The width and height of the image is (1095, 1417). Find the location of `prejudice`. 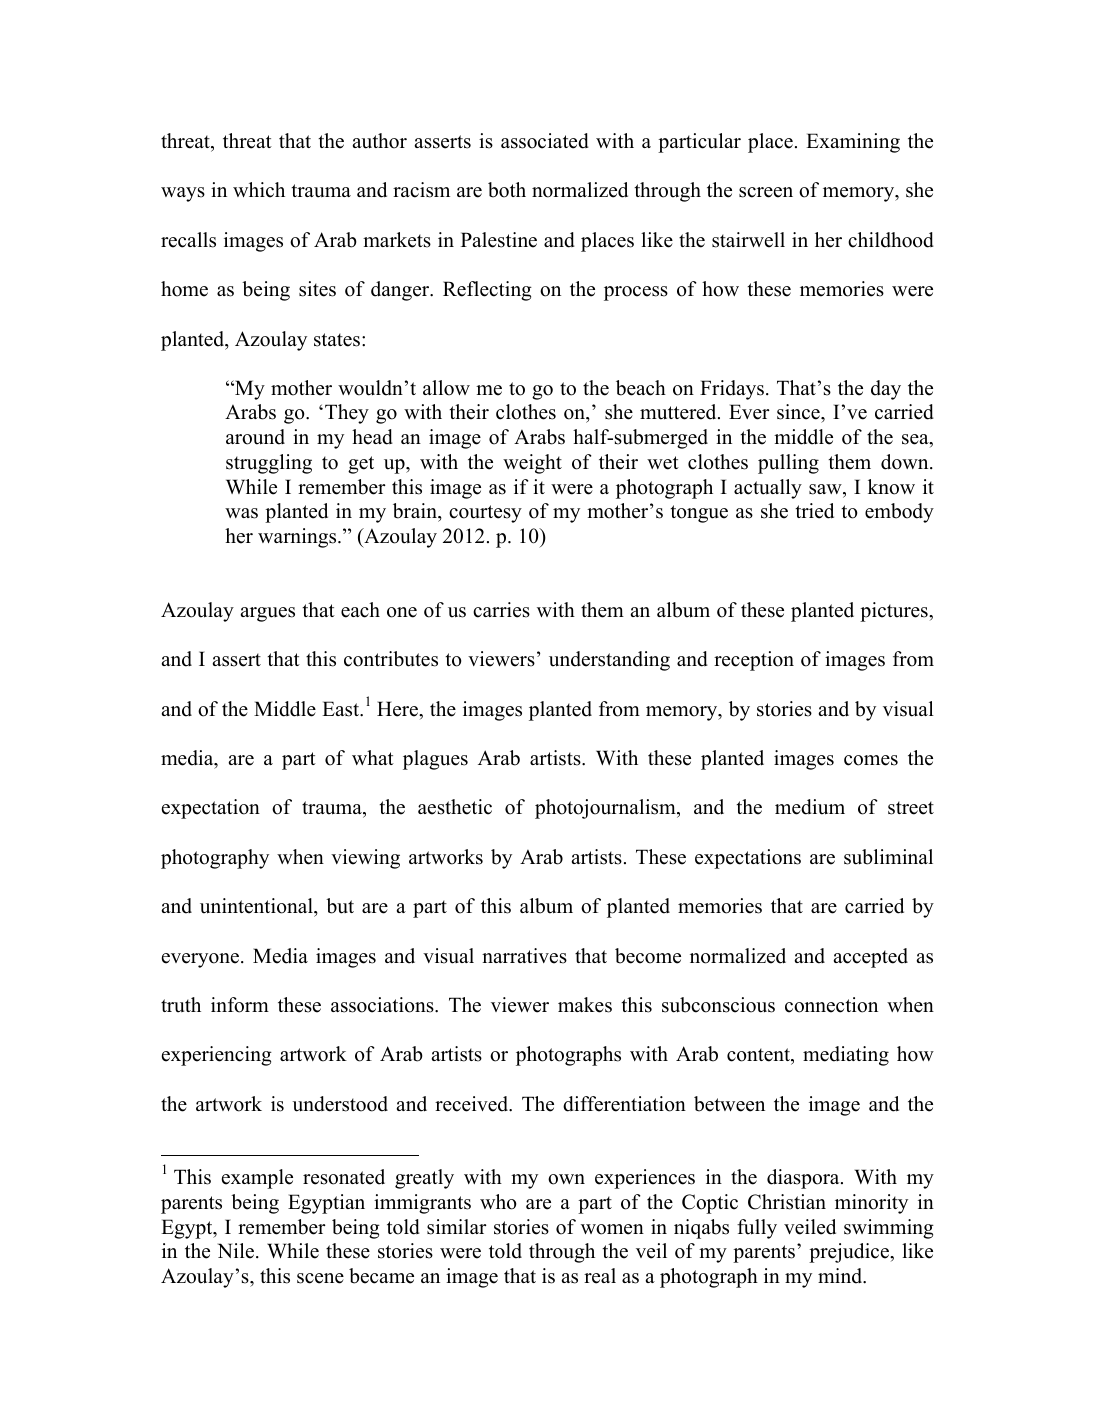

prejudice is located at coordinates (850, 1253).
